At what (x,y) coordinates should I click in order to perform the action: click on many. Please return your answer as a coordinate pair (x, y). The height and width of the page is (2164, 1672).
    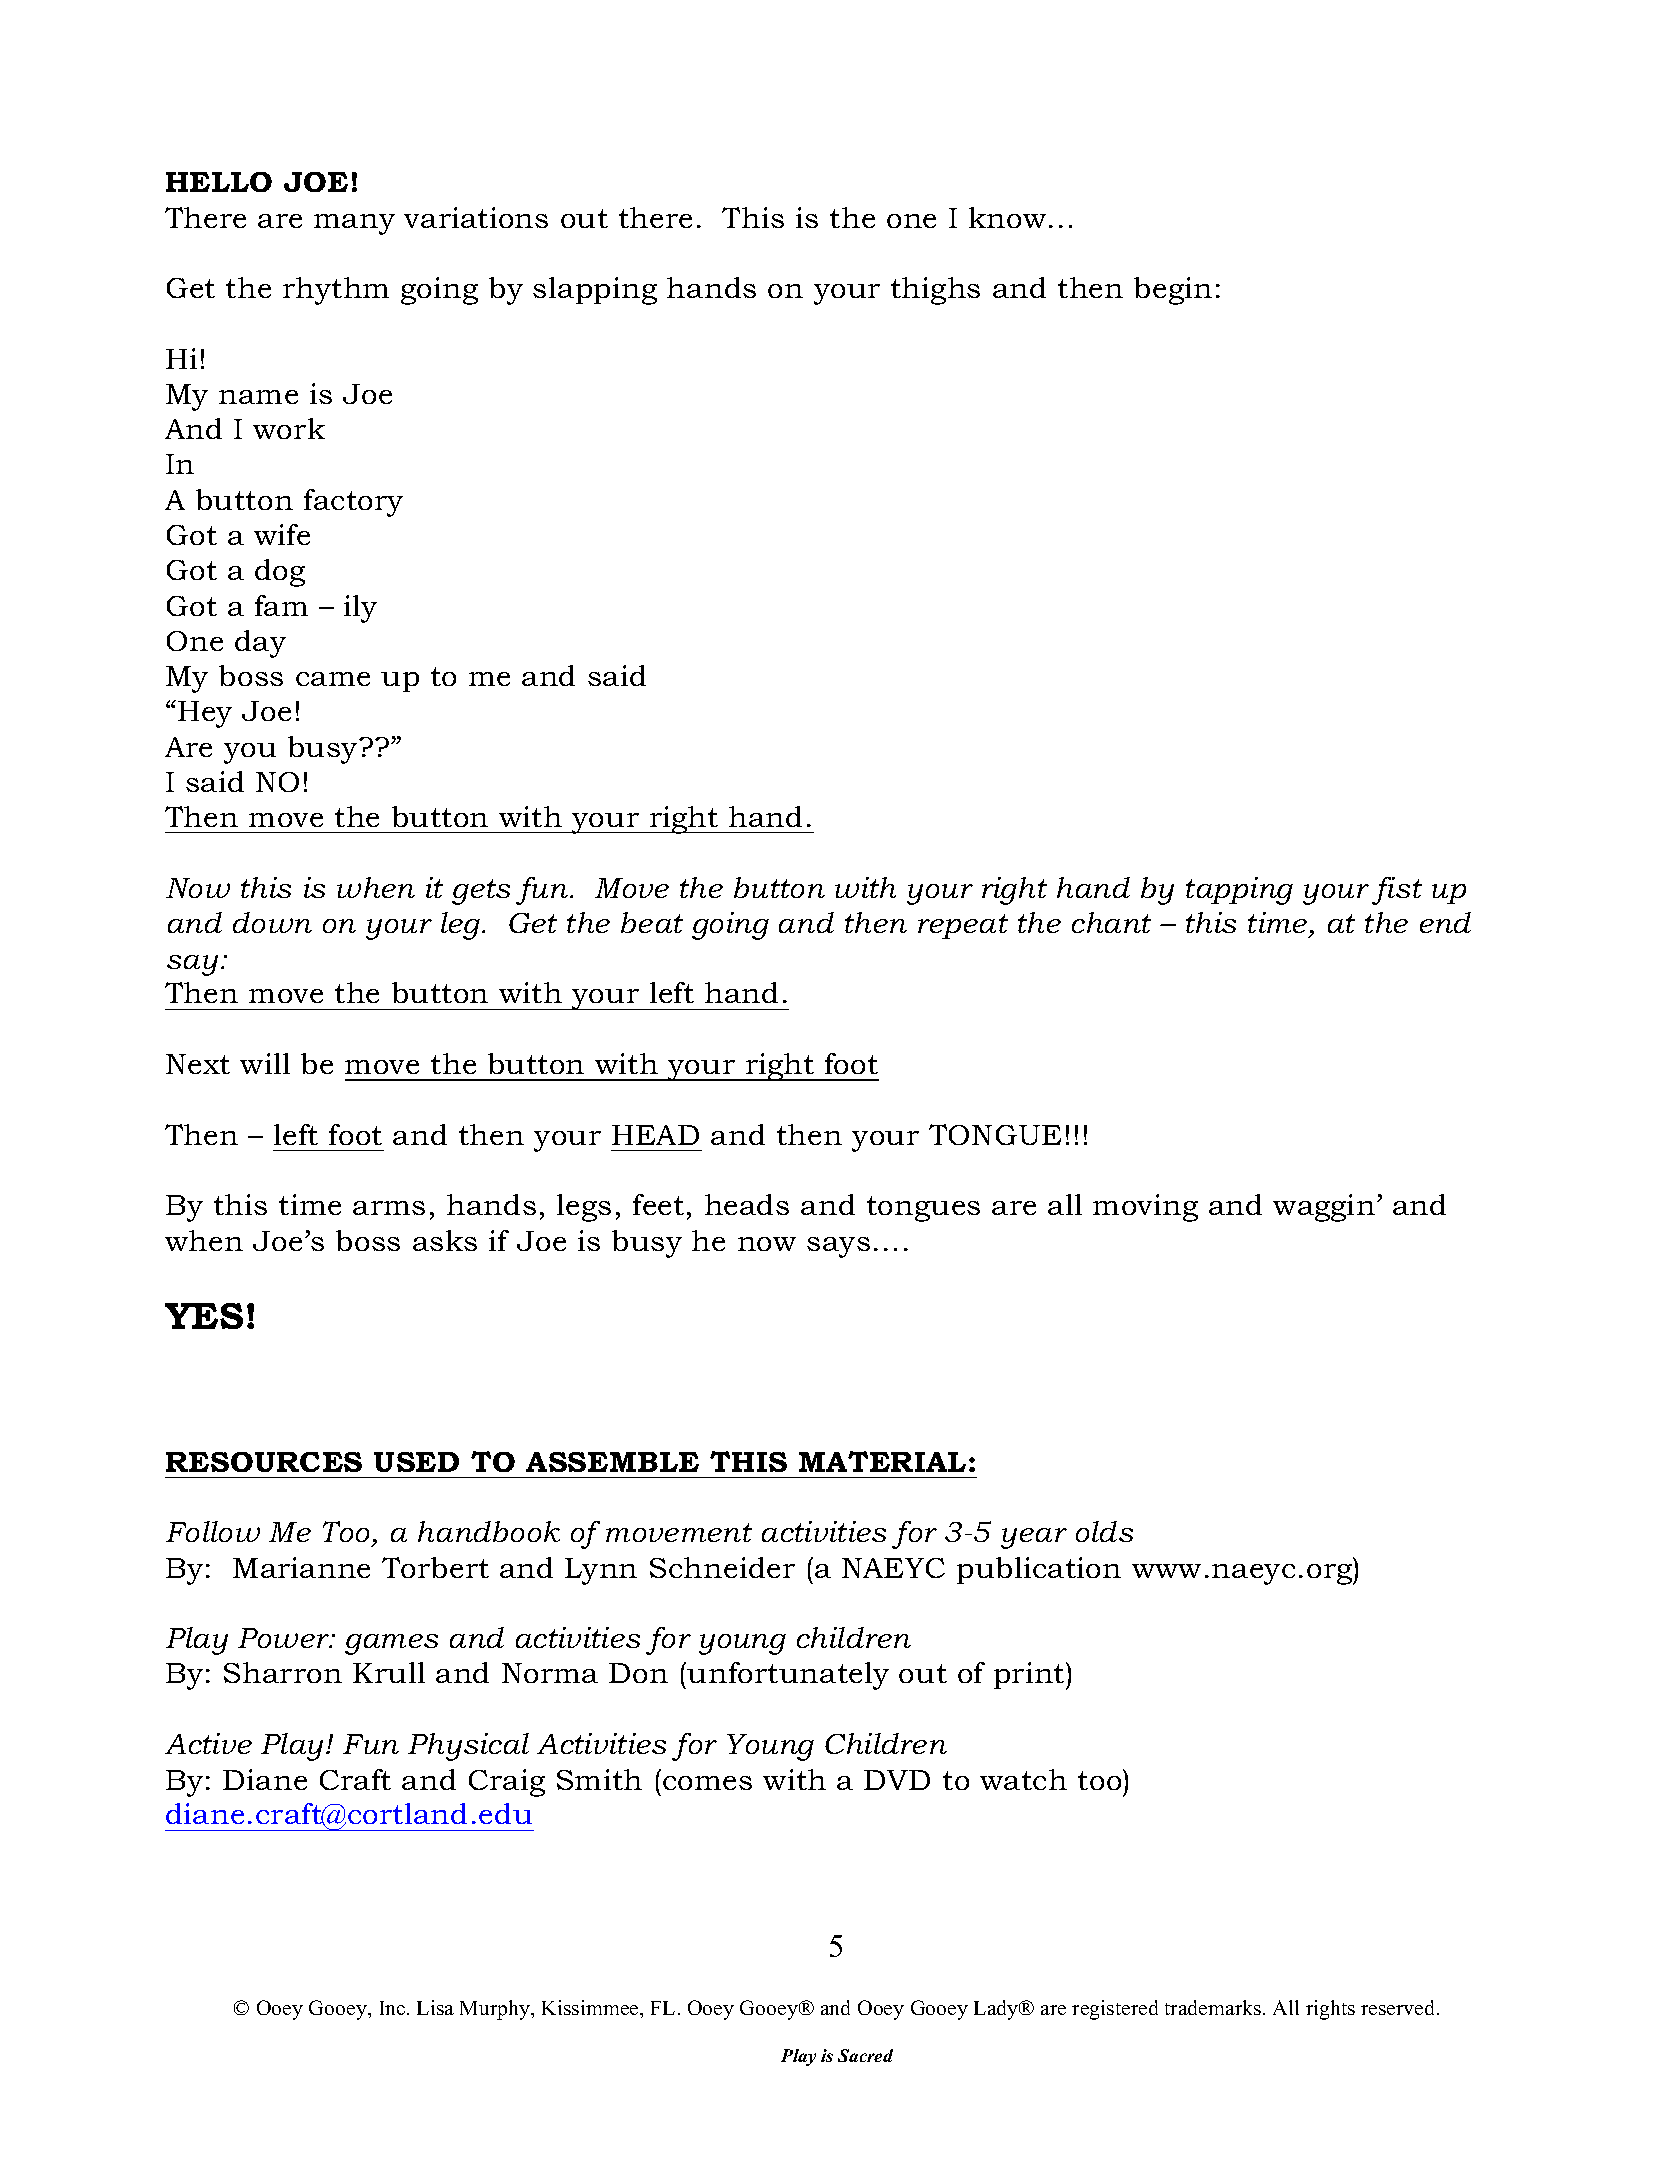
    Looking at the image, I should click on (354, 224).
